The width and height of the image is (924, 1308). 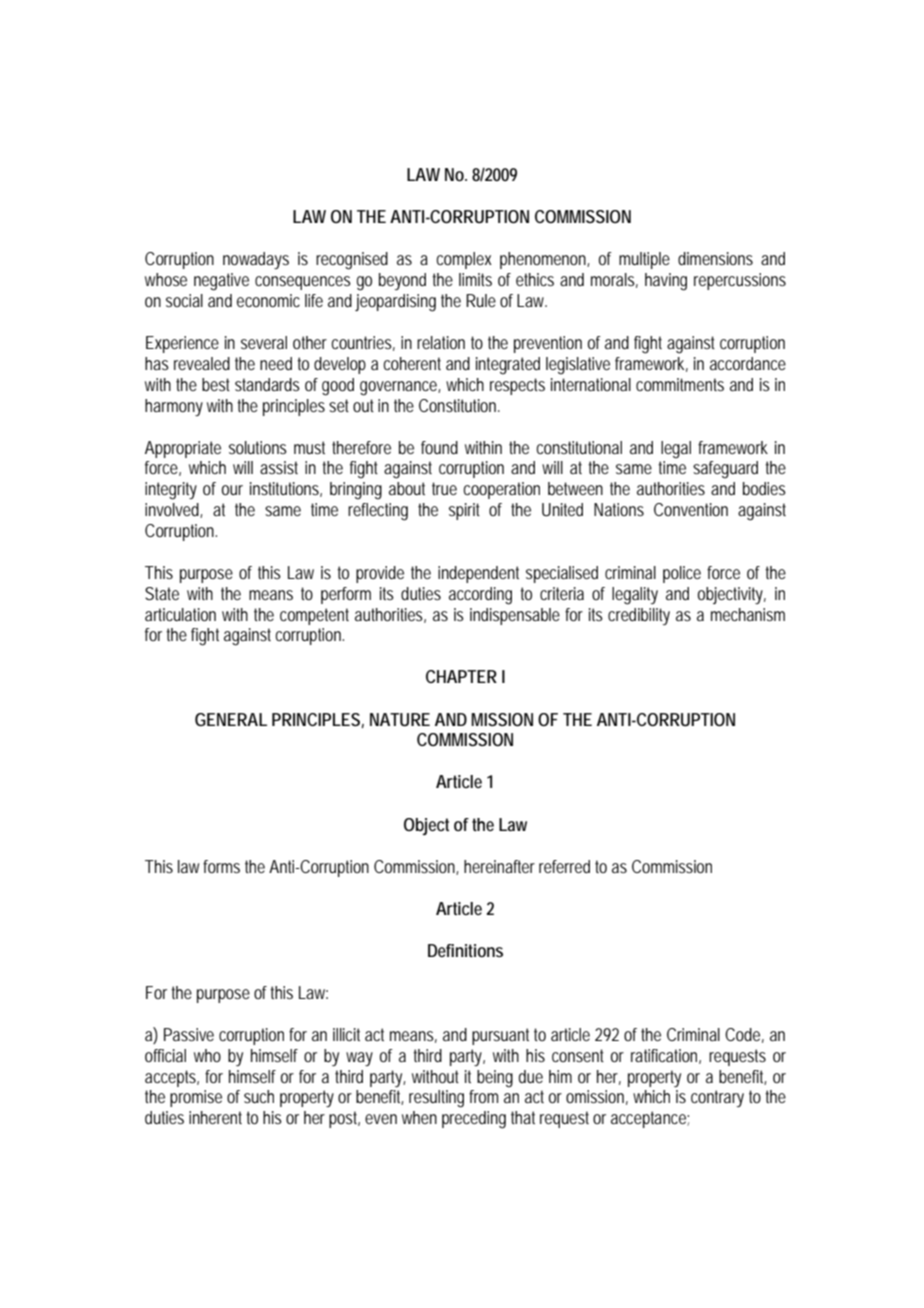 I want to click on having, so click(x=666, y=282).
